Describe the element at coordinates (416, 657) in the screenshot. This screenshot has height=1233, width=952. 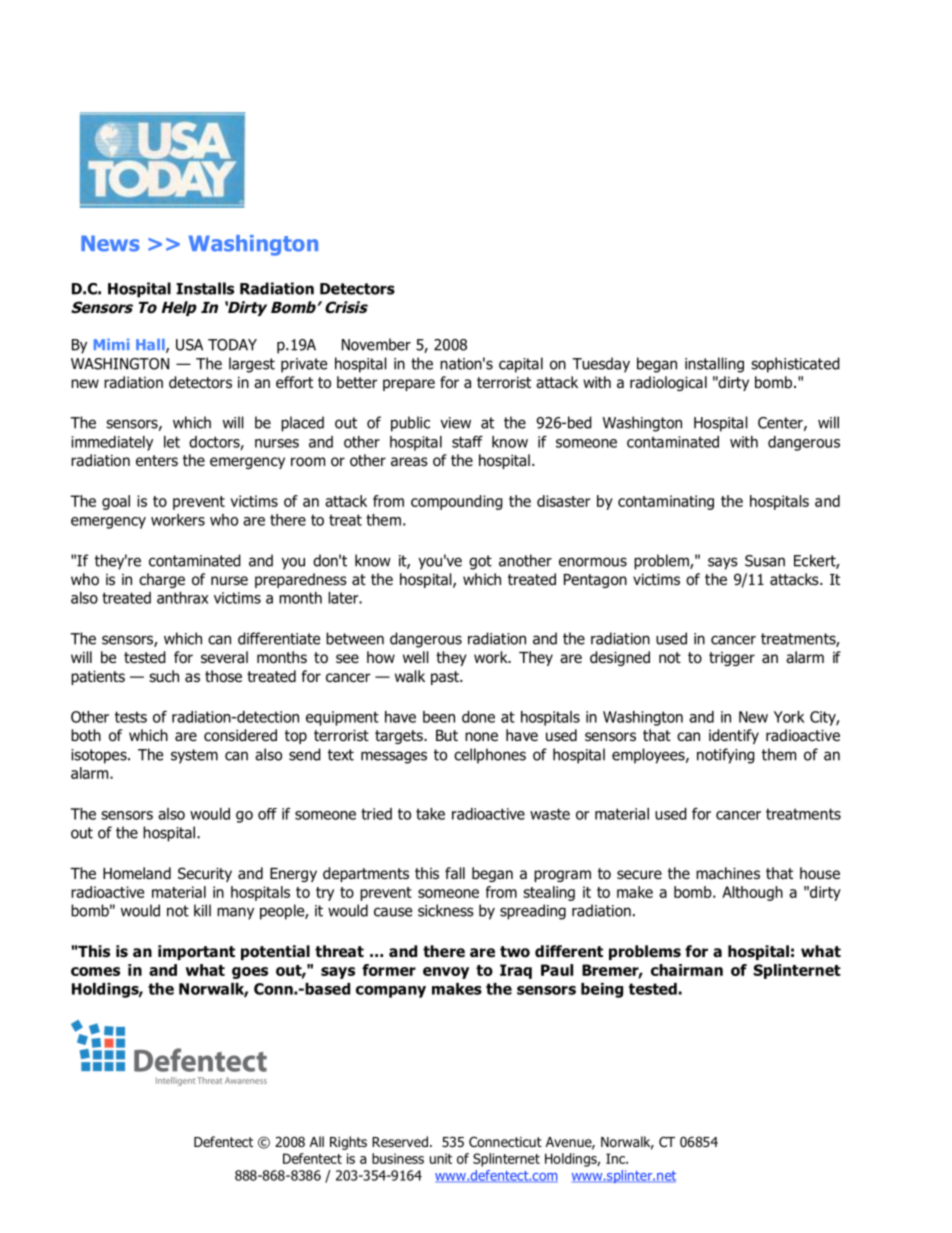
I see `well` at that location.
